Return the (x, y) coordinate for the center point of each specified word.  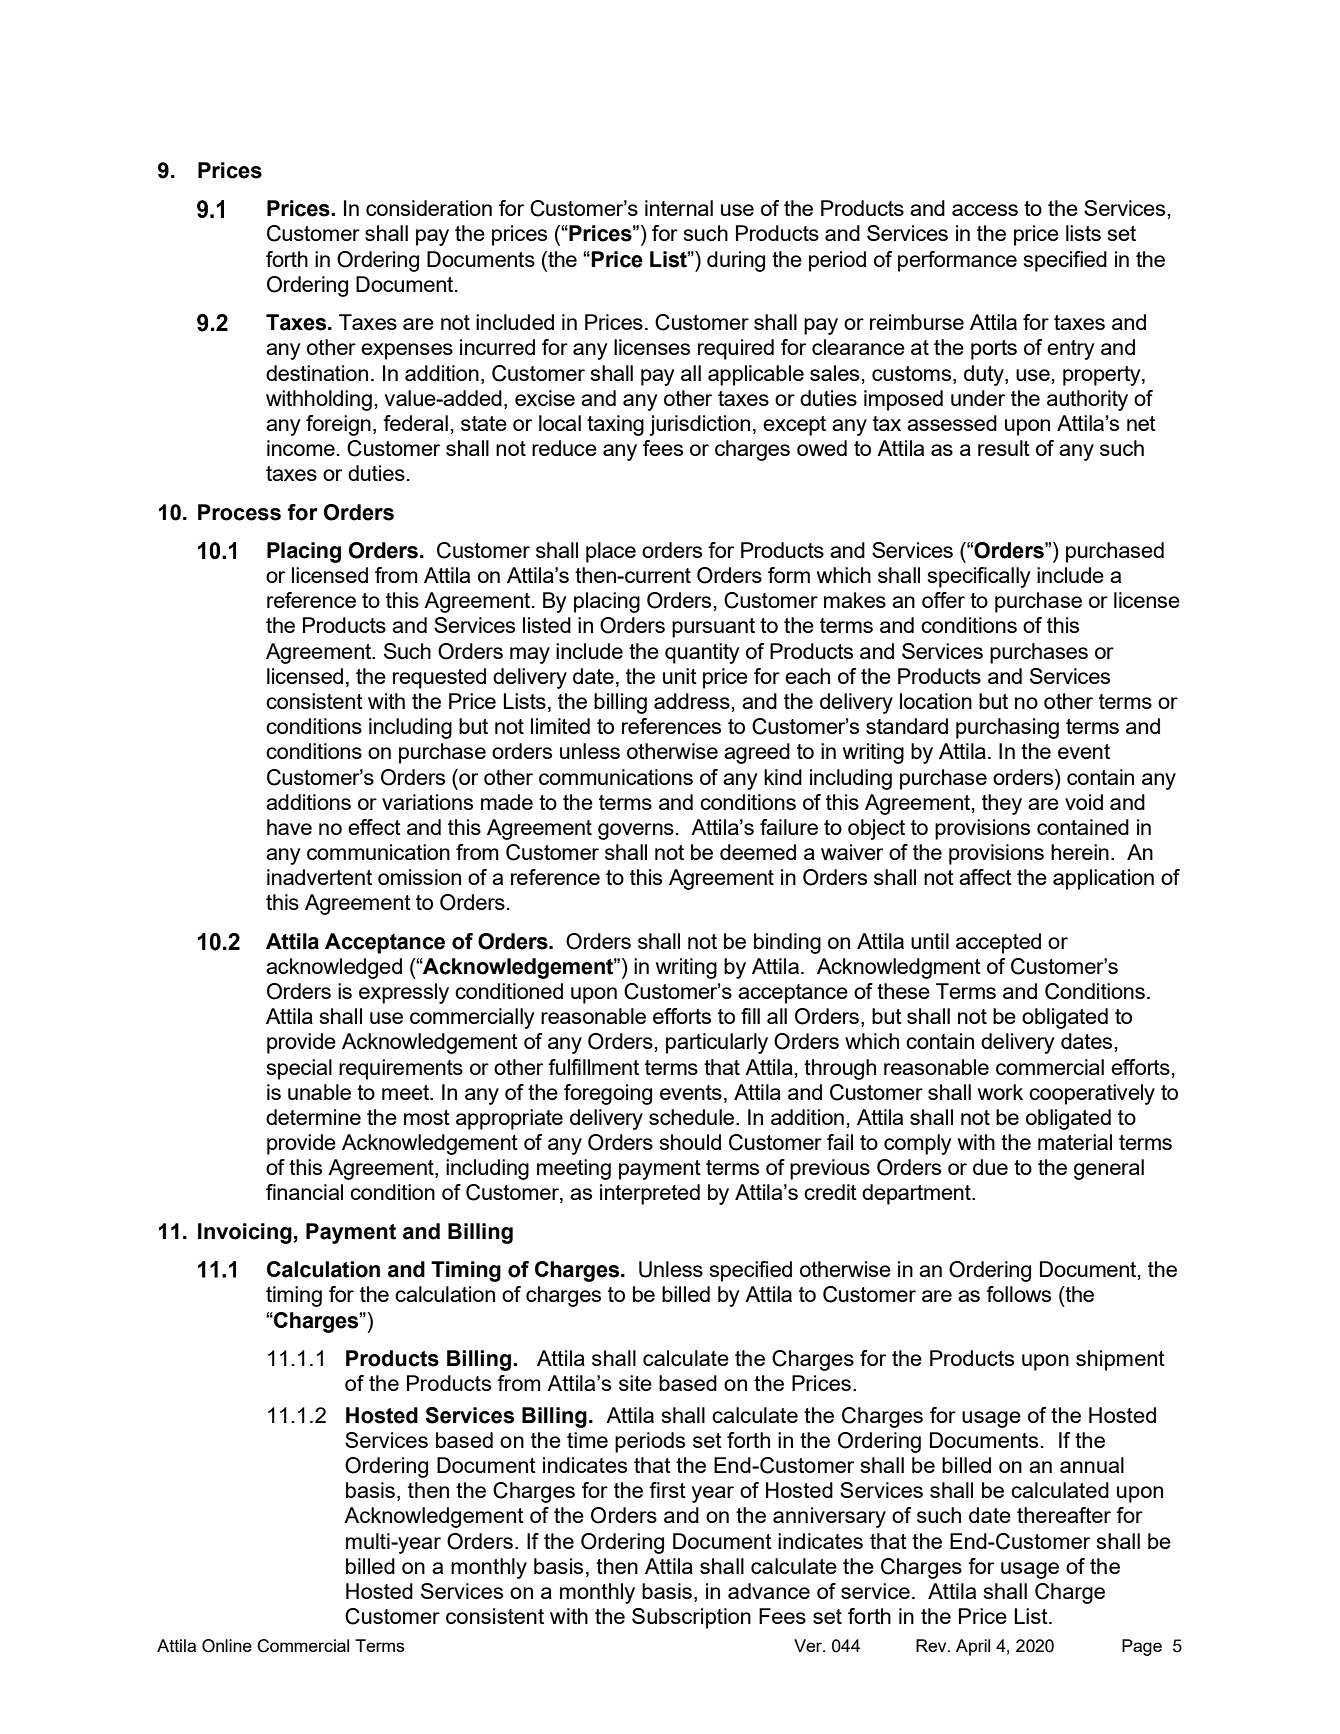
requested (439, 678)
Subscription (691, 1618)
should (690, 1142)
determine (313, 1117)
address (692, 701)
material (1075, 1142)
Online (227, 1646)
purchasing (1007, 728)
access (985, 210)
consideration (429, 208)
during (736, 261)
